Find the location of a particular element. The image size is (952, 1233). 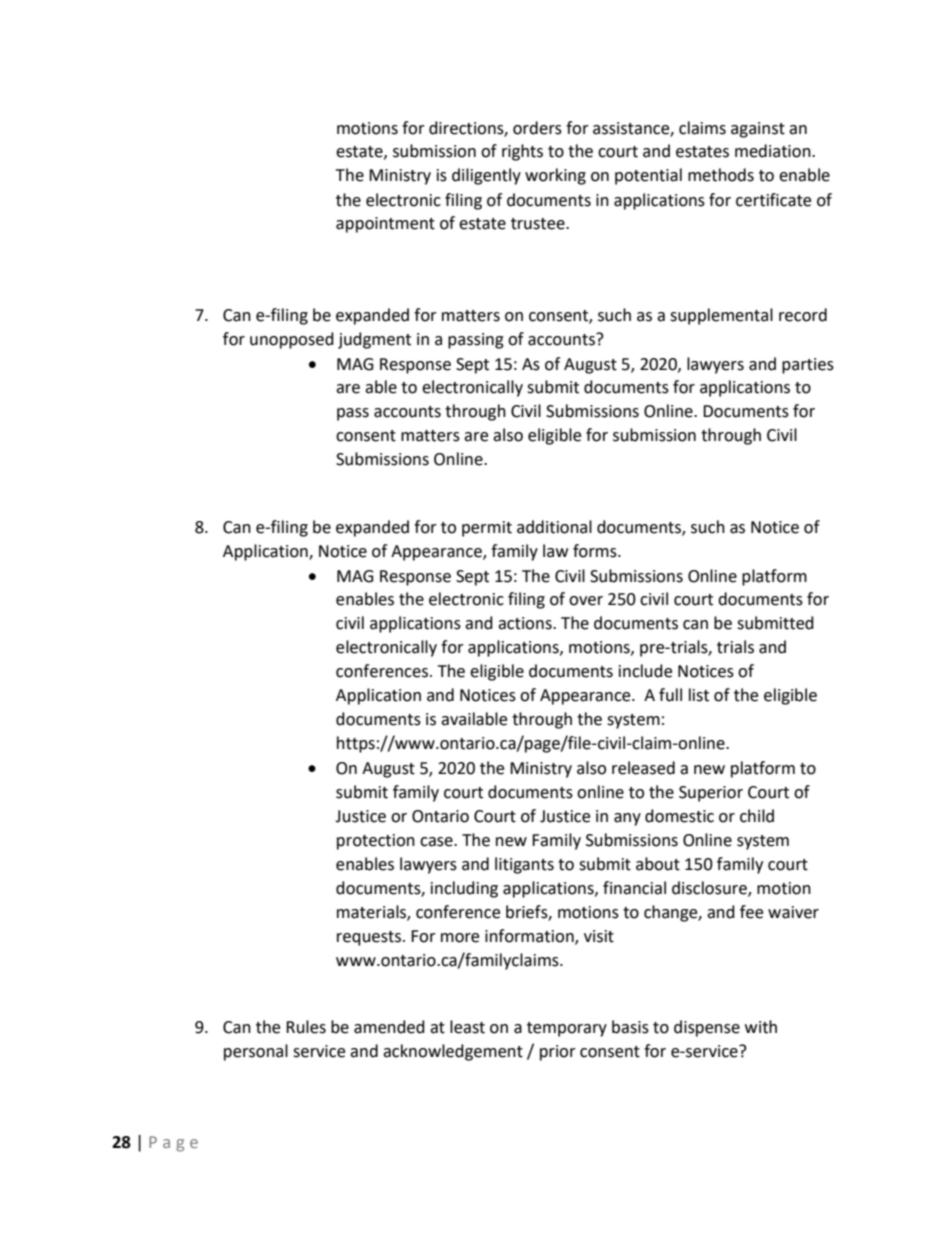

permit is located at coordinates (487, 529).
